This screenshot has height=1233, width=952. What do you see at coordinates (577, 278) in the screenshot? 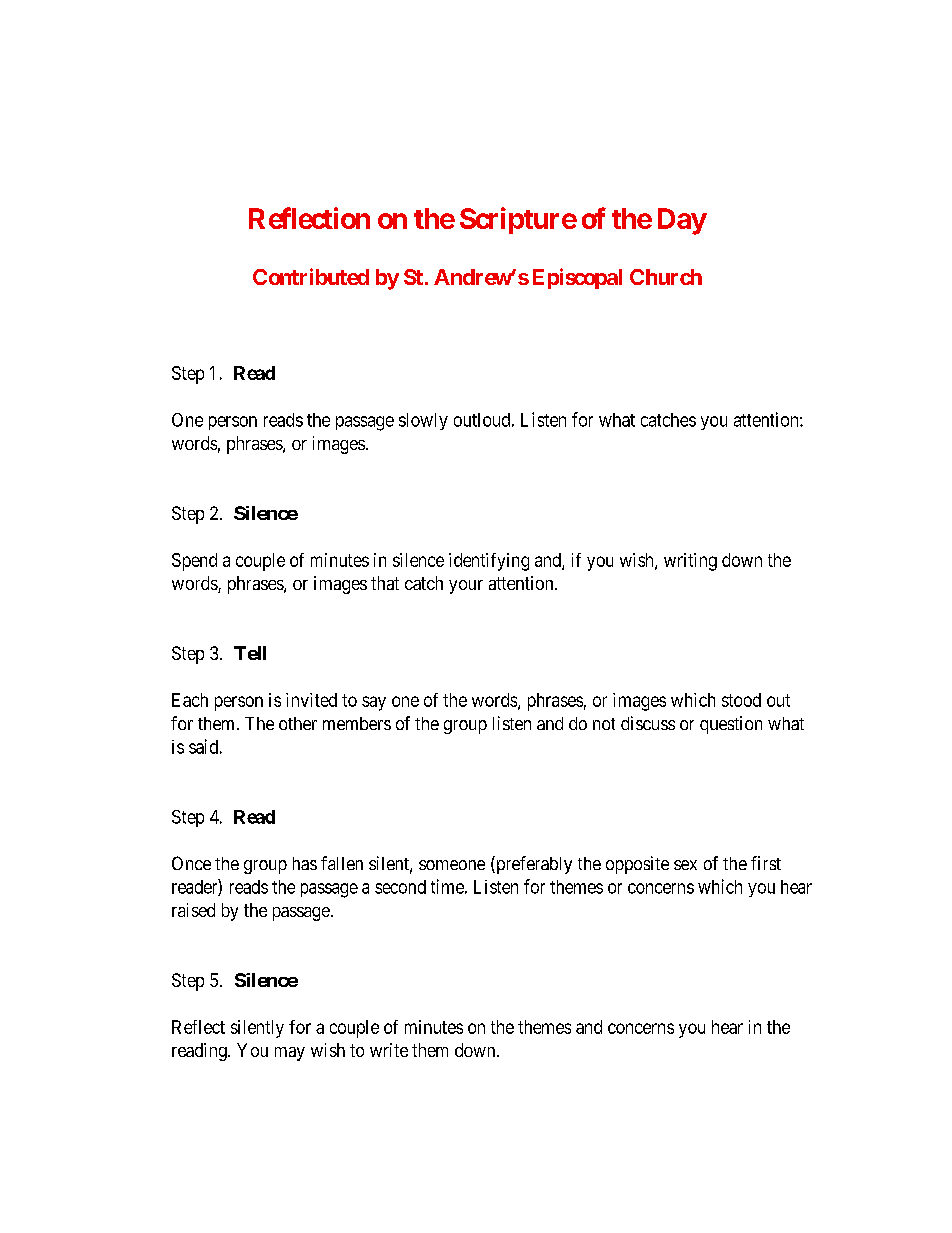
I see `Episcopal` at bounding box center [577, 278].
